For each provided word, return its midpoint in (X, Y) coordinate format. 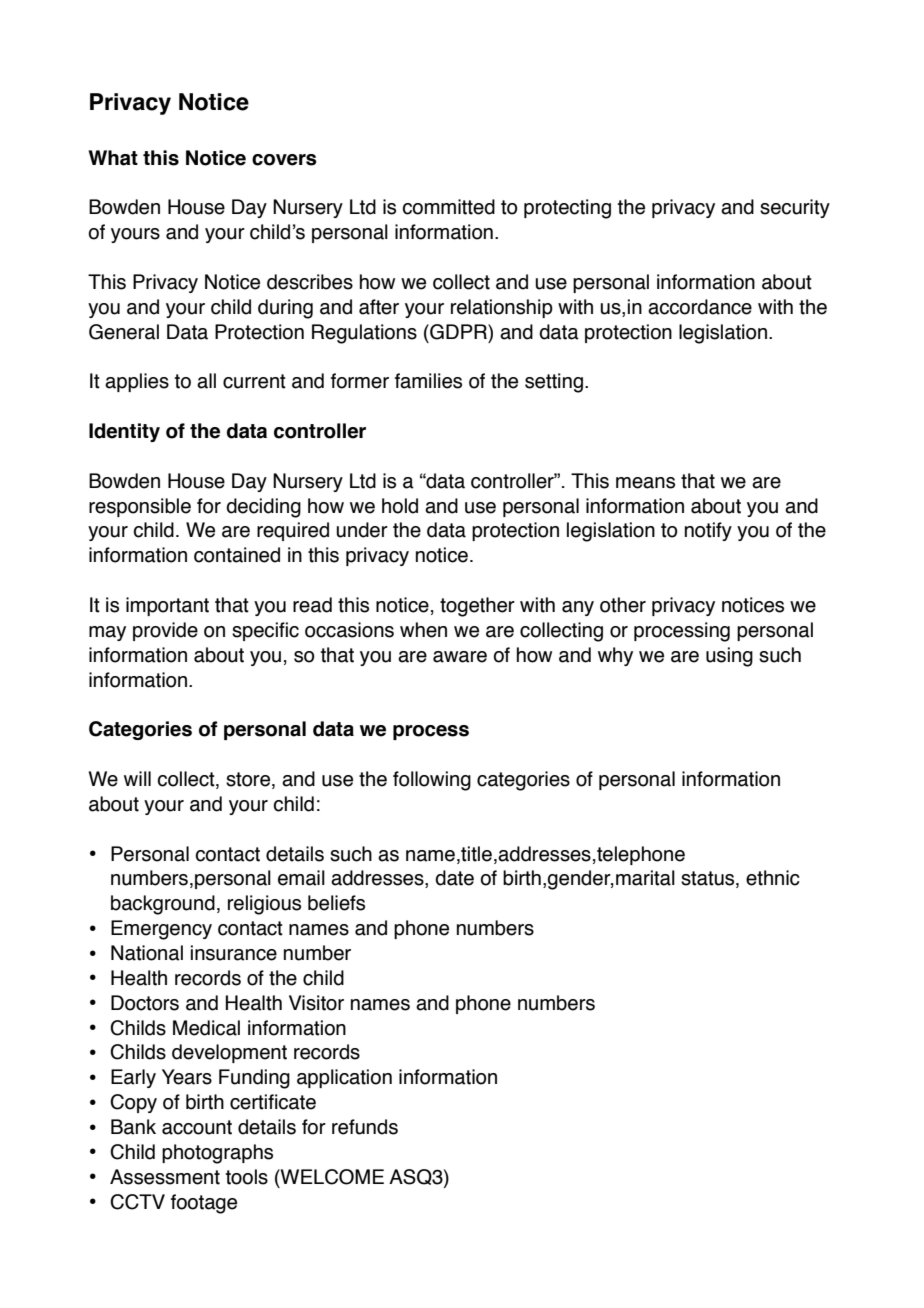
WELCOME (331, 1177)
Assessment (165, 1177)
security (795, 208)
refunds (365, 1127)
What (113, 158)
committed (449, 207)
